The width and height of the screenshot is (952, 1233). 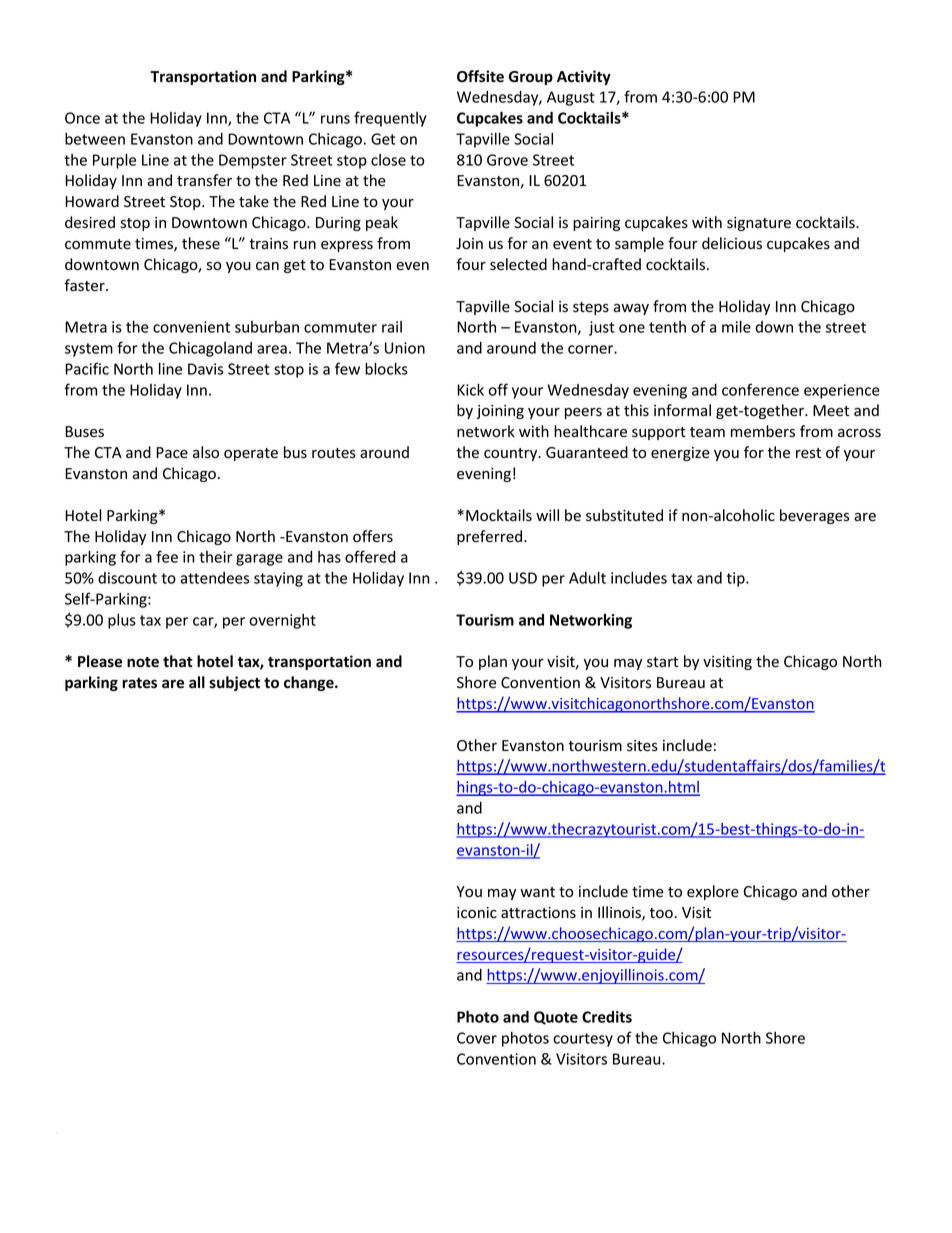 What do you see at coordinates (480, 76) in the screenshot?
I see `Offsite` at bounding box center [480, 76].
